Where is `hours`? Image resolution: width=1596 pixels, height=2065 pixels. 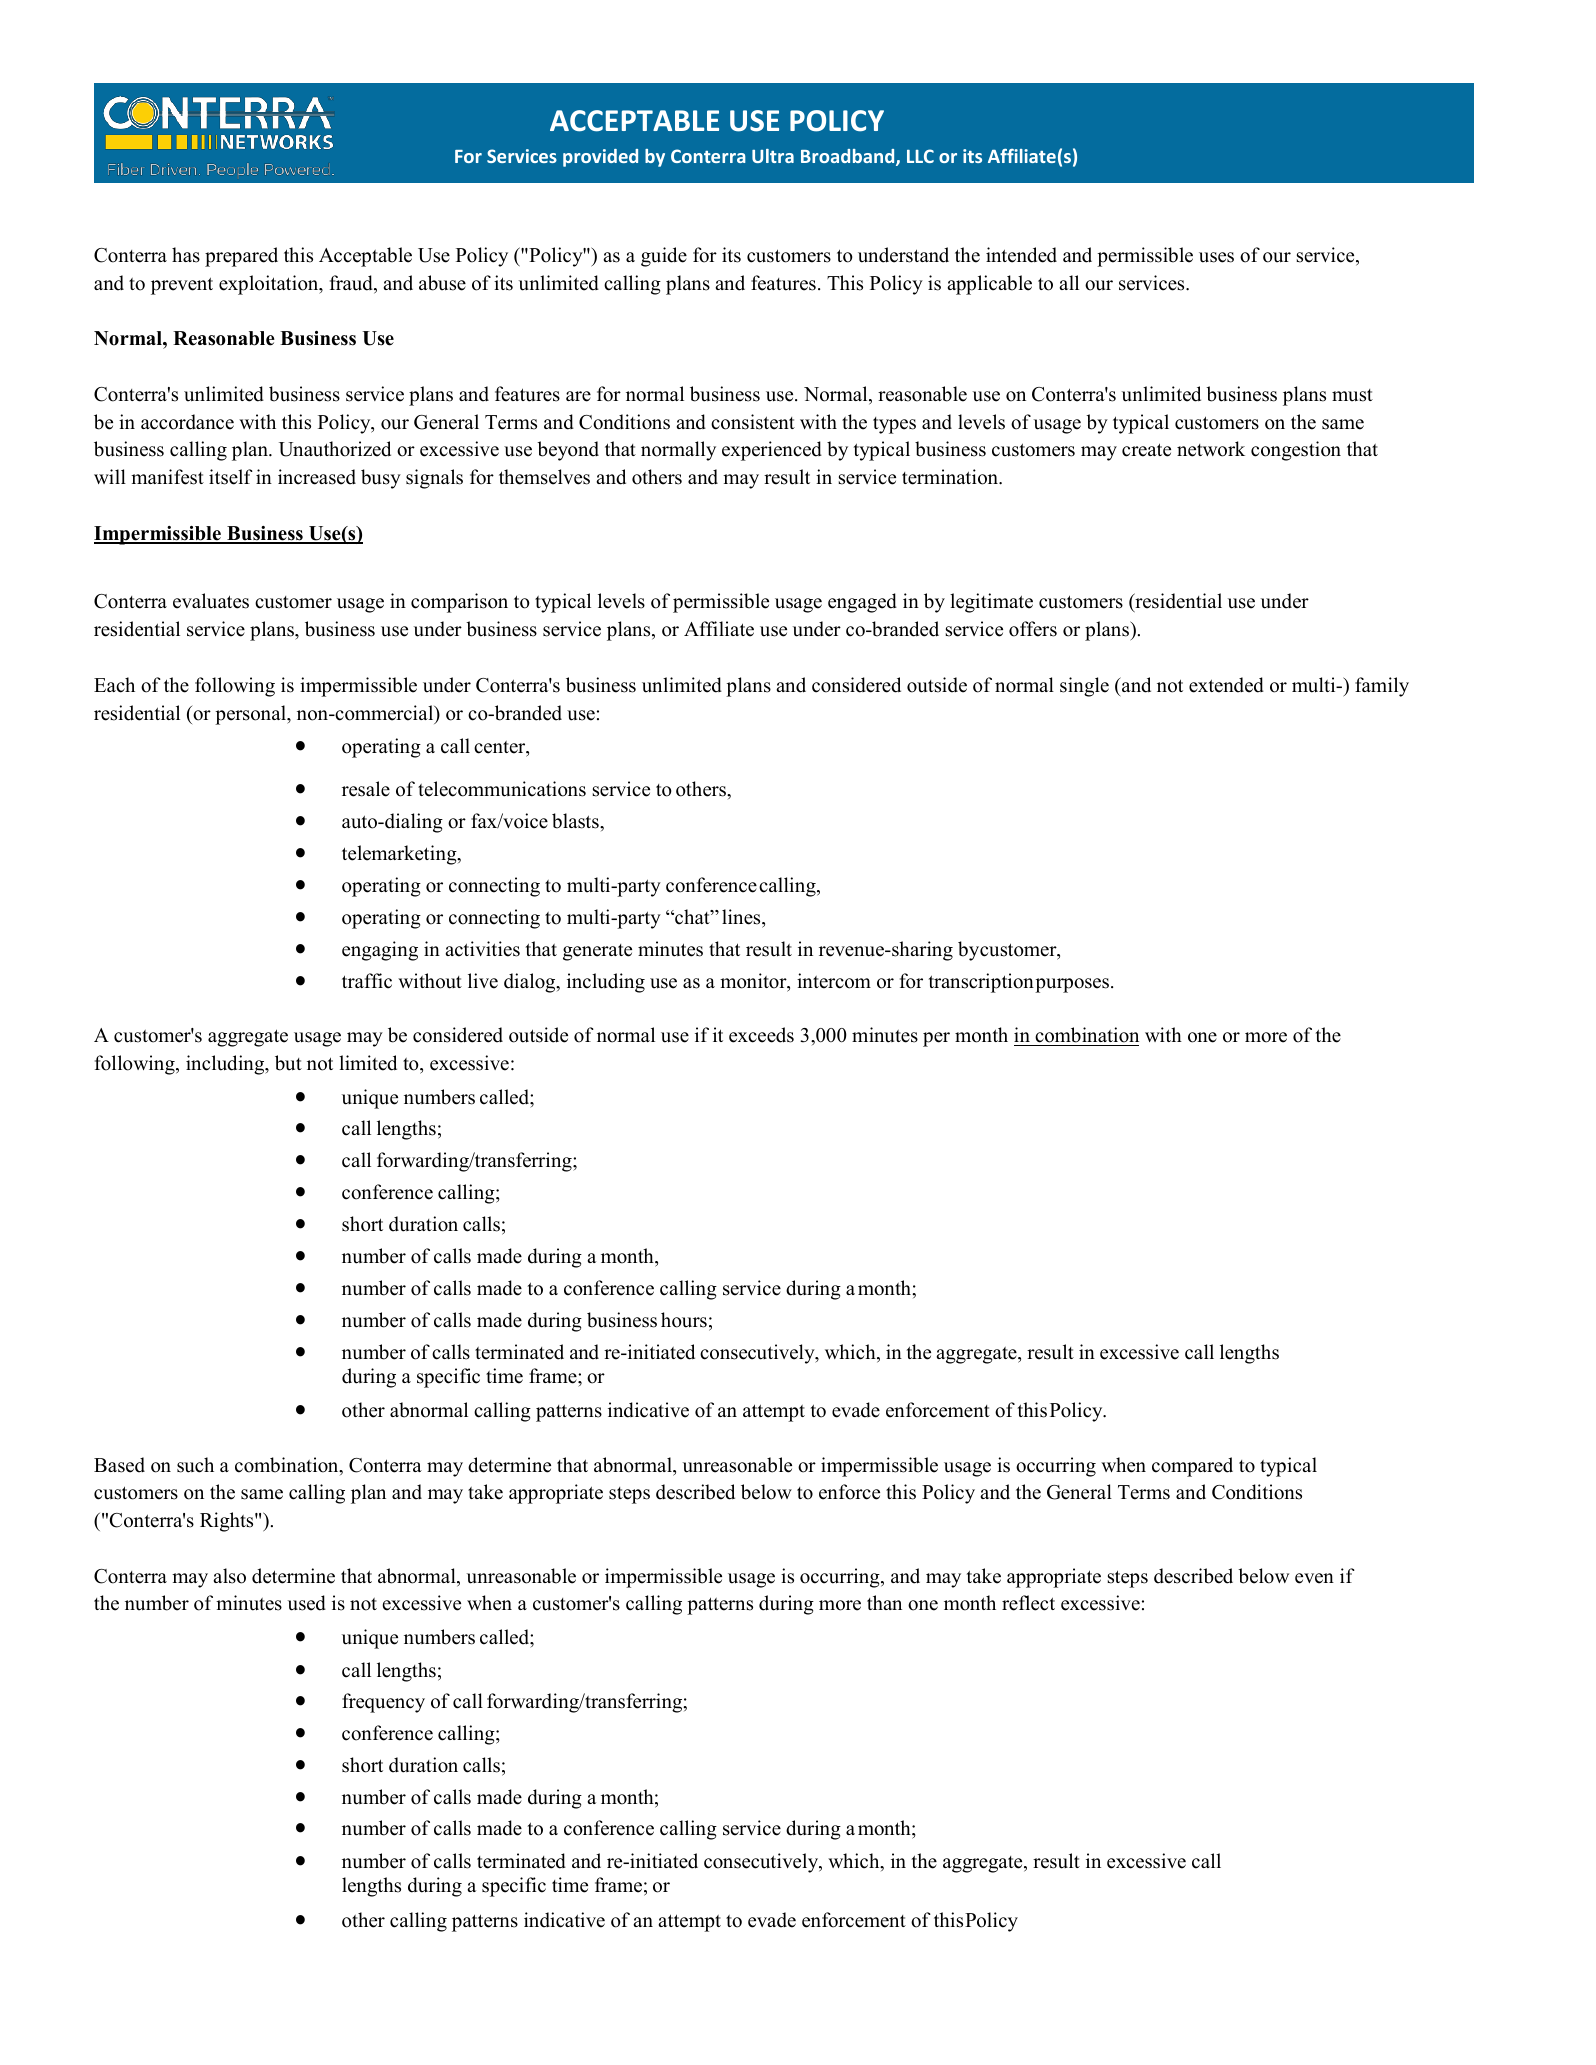 hours is located at coordinates (684, 1320).
